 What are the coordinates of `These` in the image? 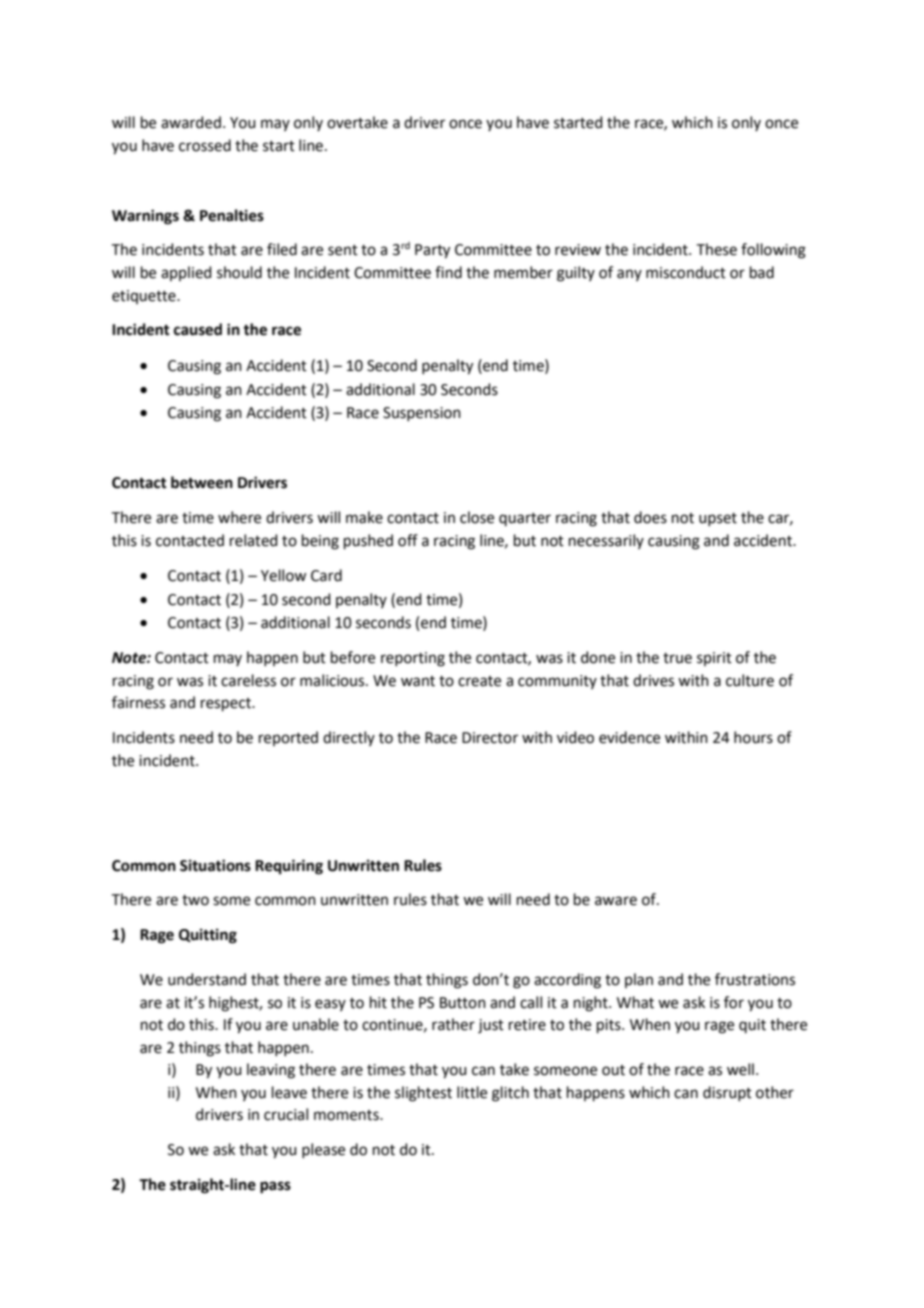 It's located at (717, 249).
